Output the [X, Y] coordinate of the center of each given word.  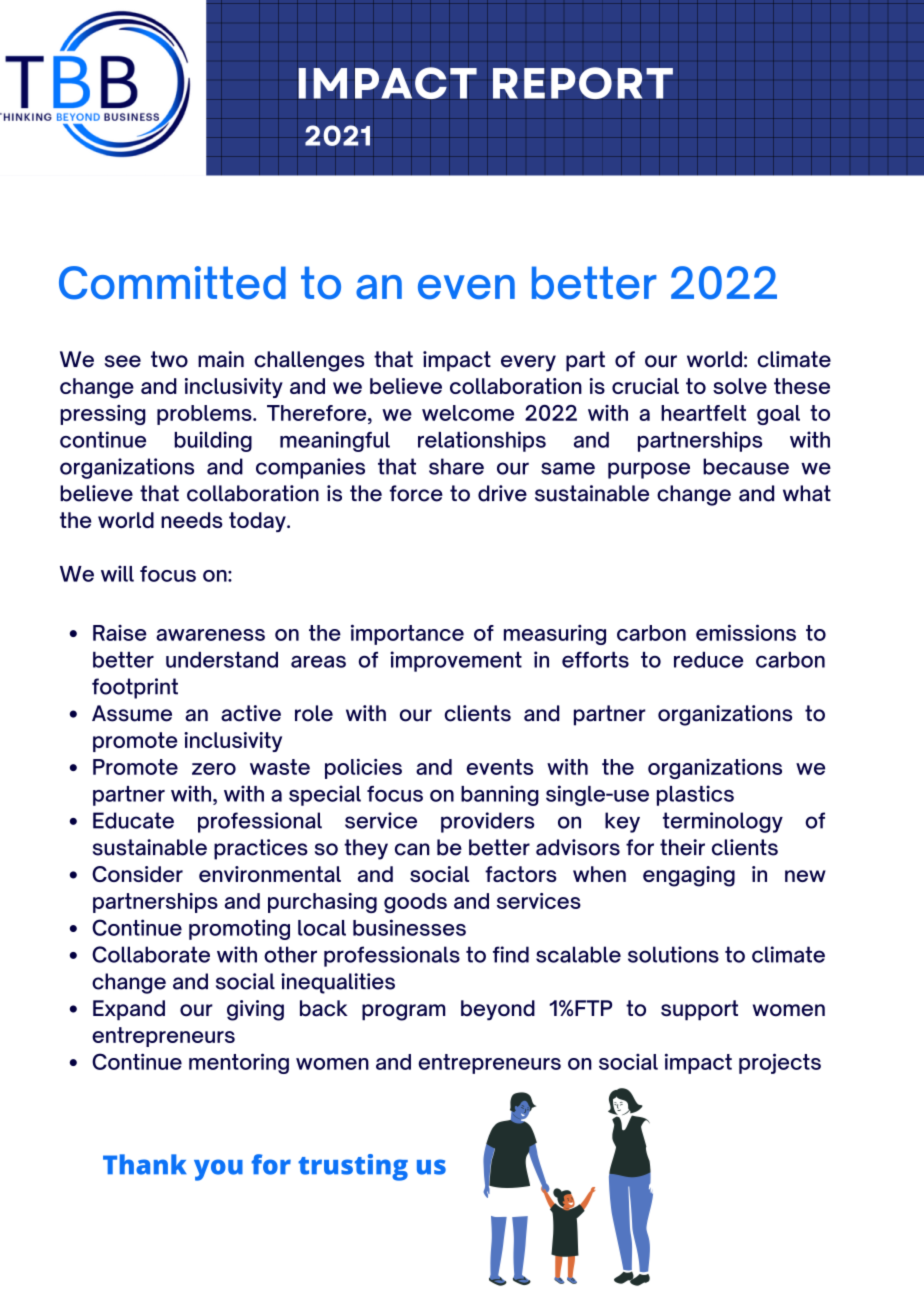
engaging [689, 876]
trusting [353, 1167]
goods [415, 903]
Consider [137, 874]
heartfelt [703, 413]
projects [780, 1063]
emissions [746, 632]
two [169, 359]
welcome [468, 413]
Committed [172, 283]
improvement [456, 661]
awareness [210, 635]
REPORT [583, 83]
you [218, 1170]
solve [740, 386]
